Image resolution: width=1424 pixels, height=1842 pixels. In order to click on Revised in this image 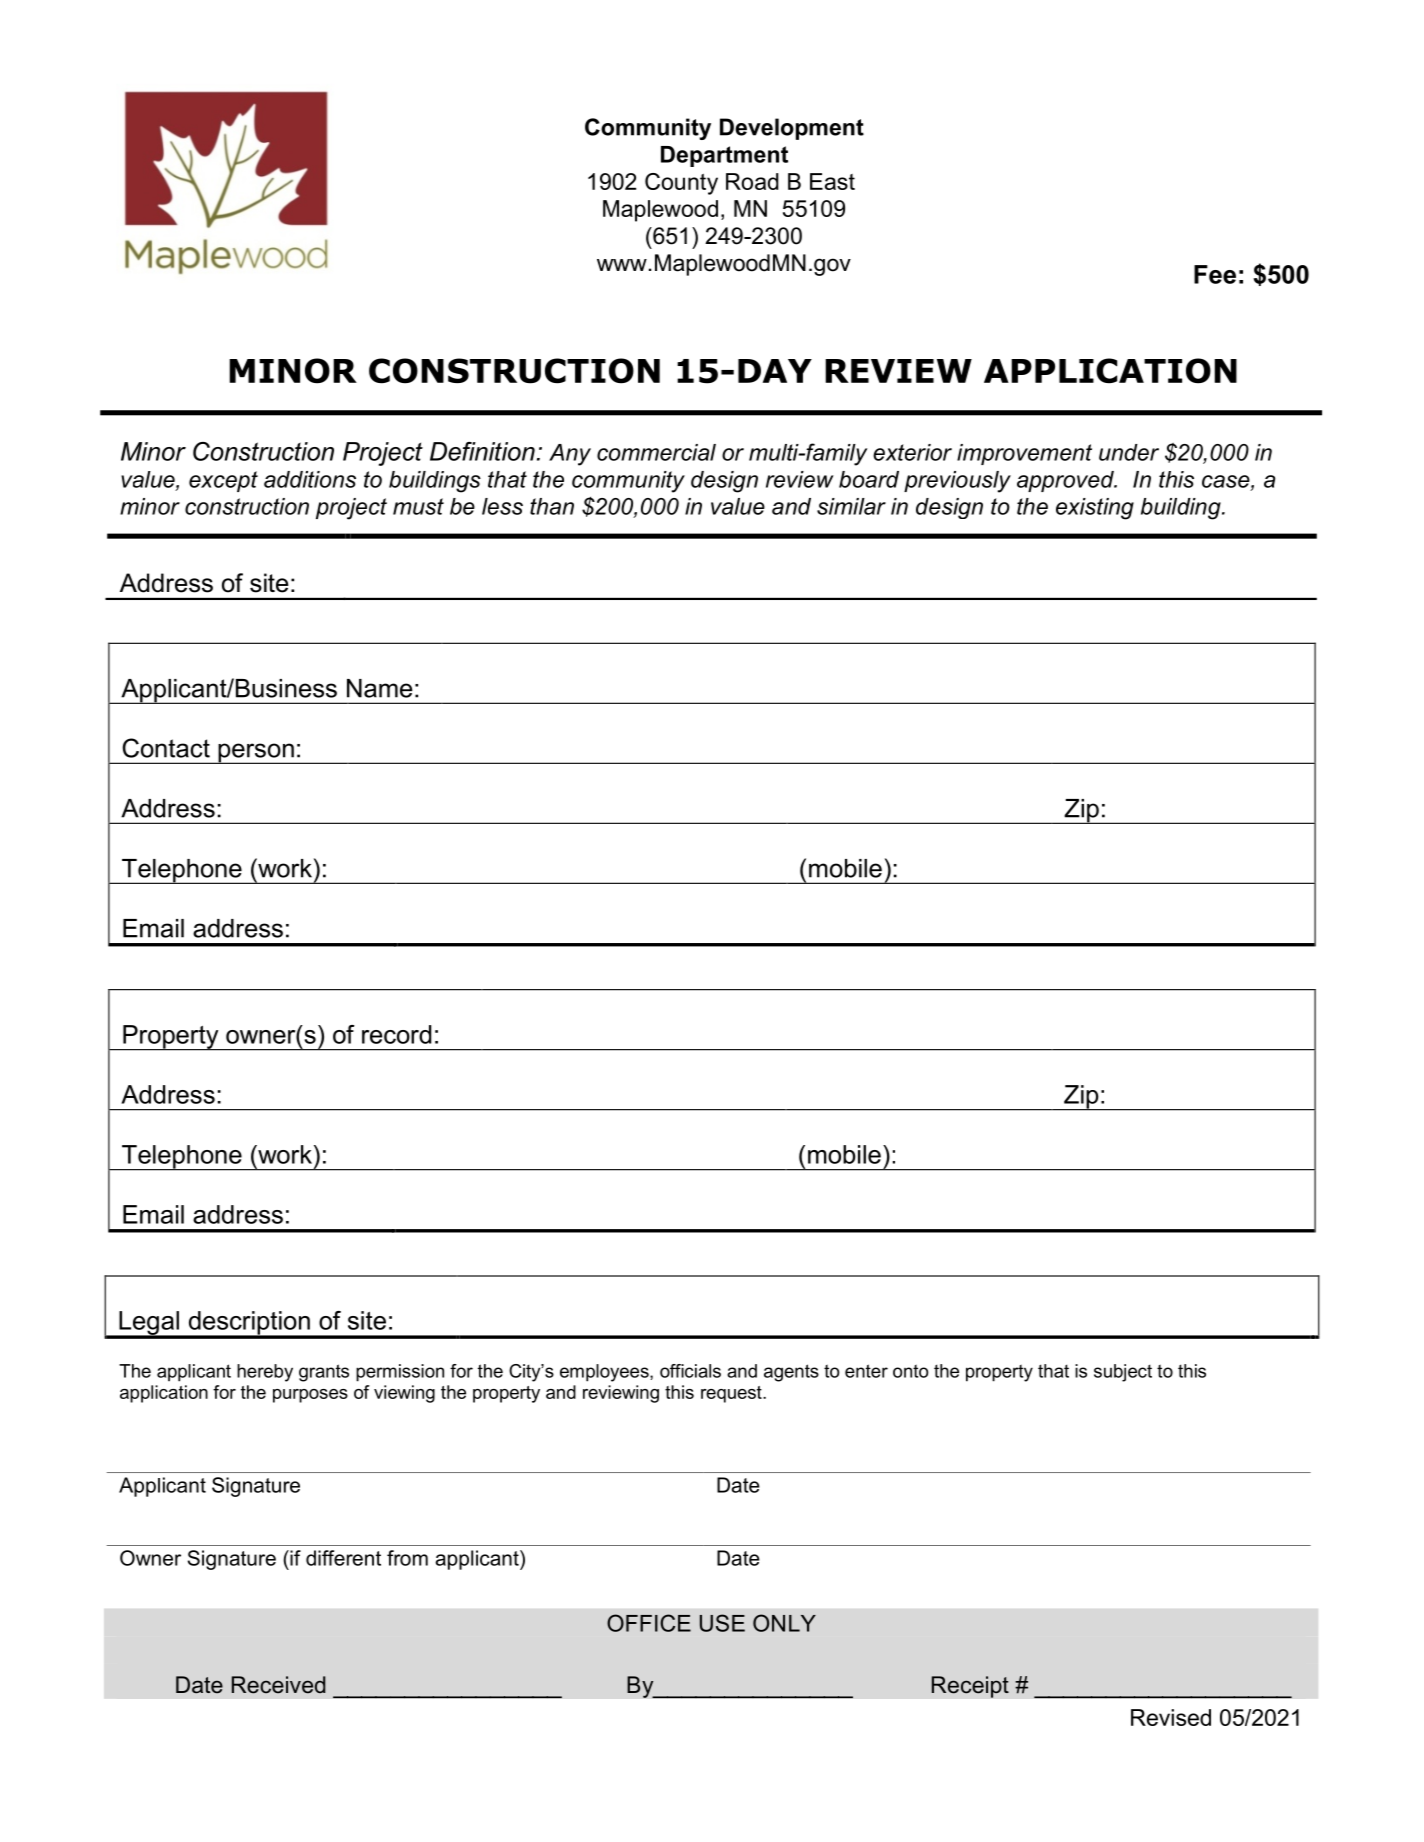, I will do `click(1171, 1717)`.
